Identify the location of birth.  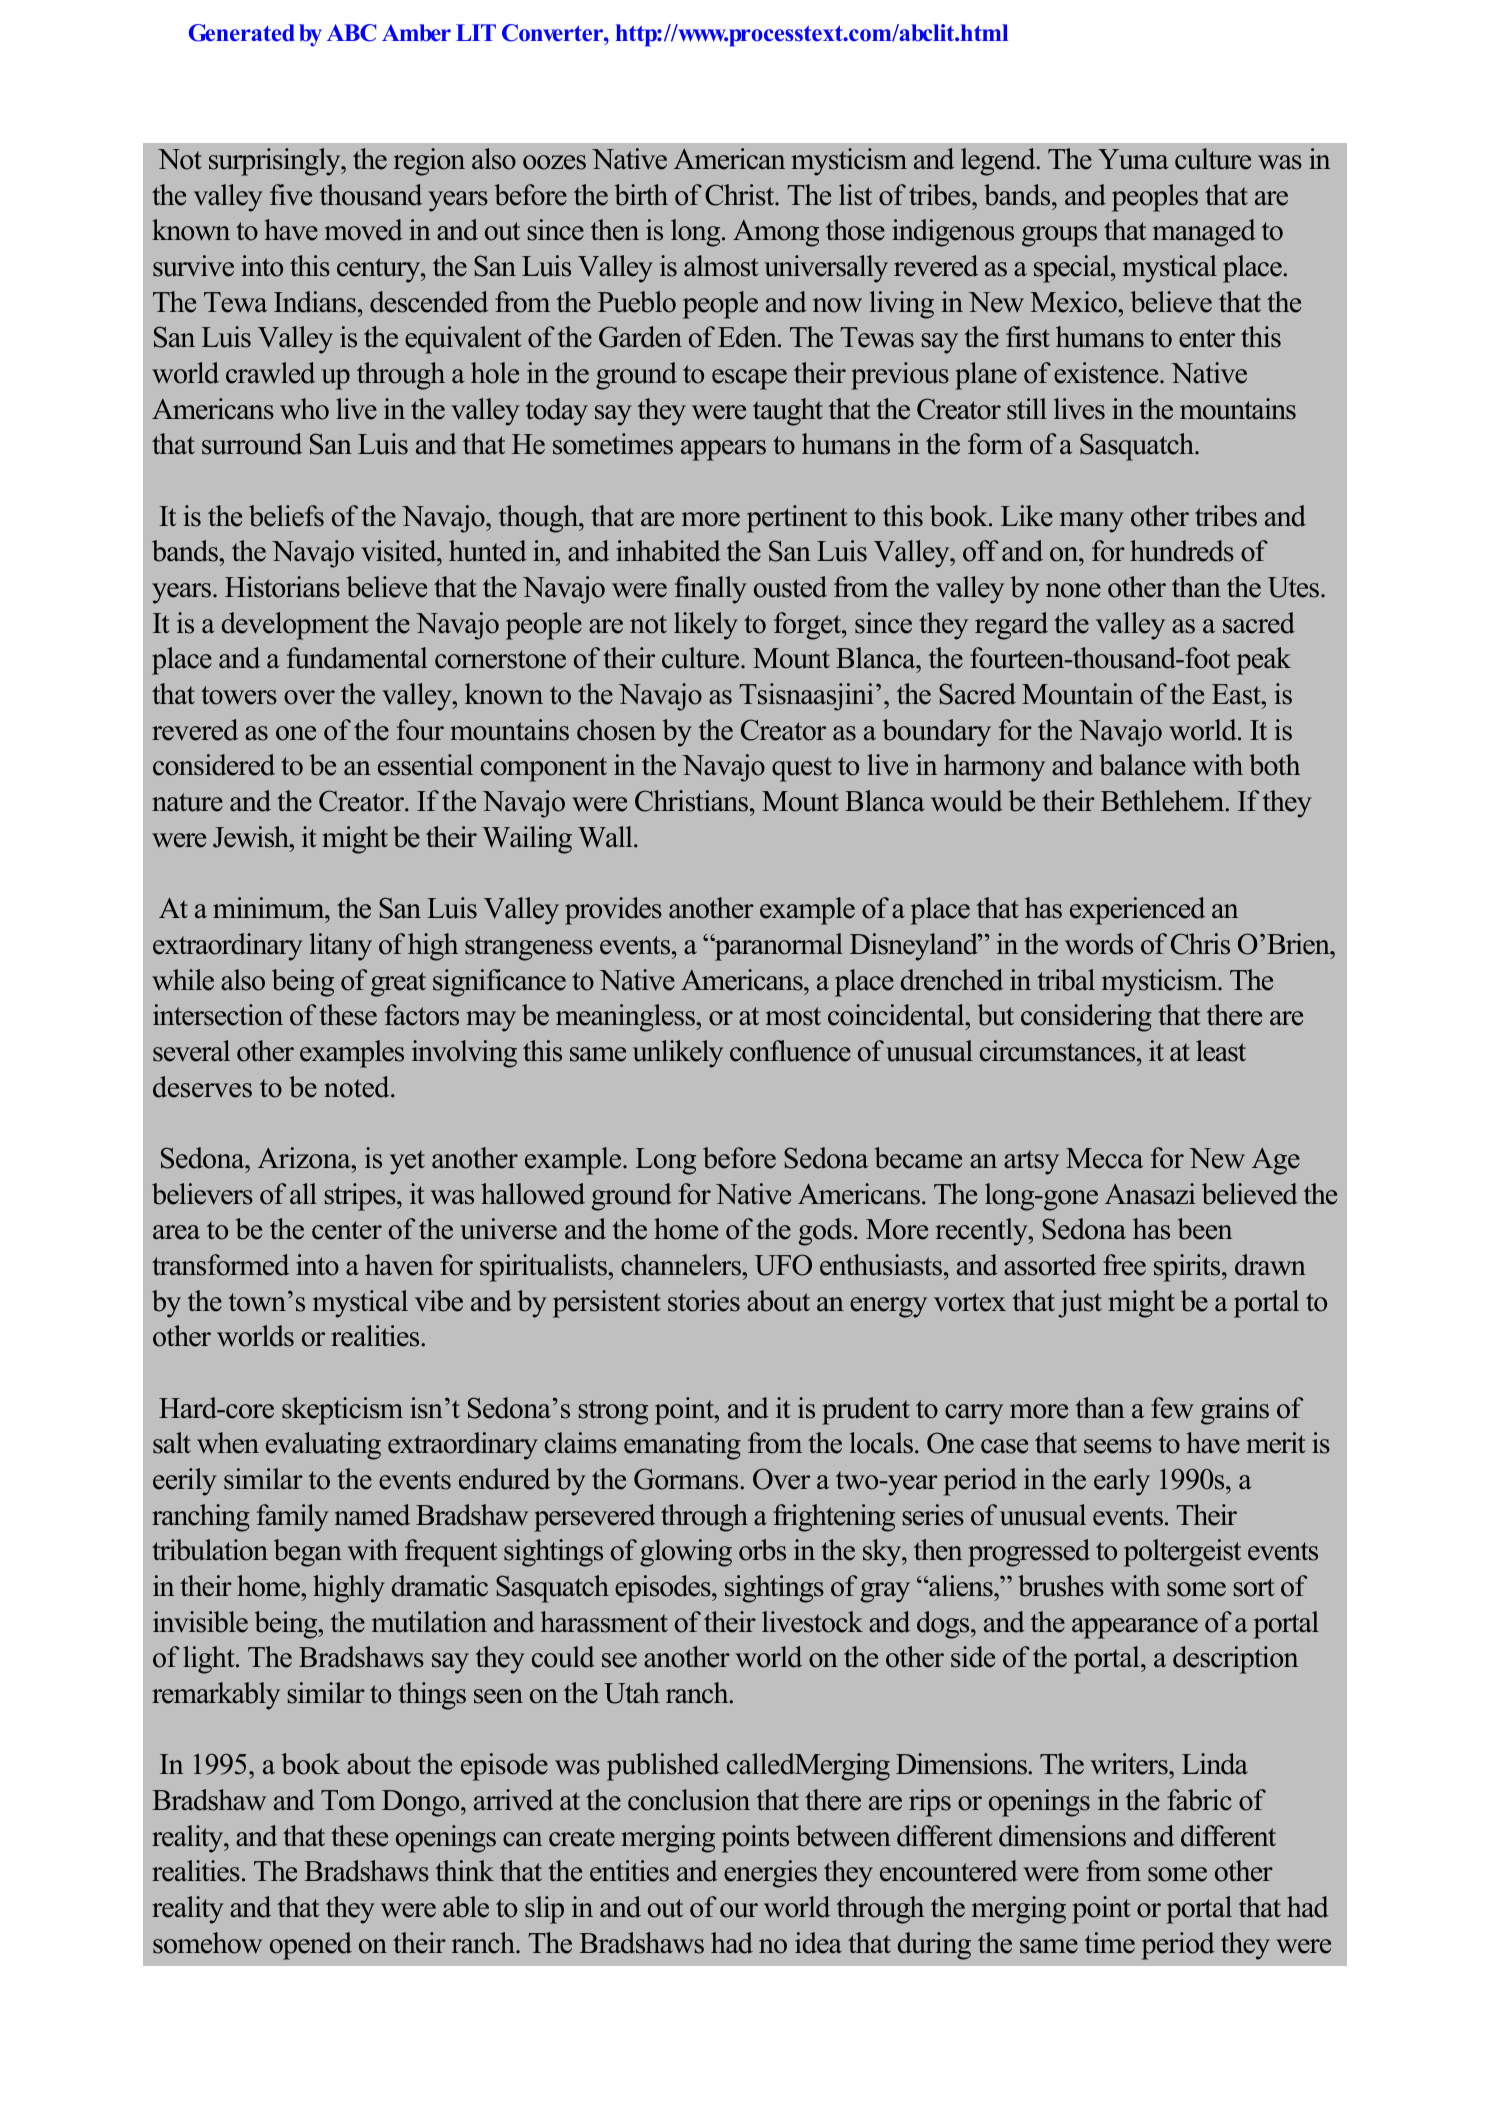
(641, 195).
